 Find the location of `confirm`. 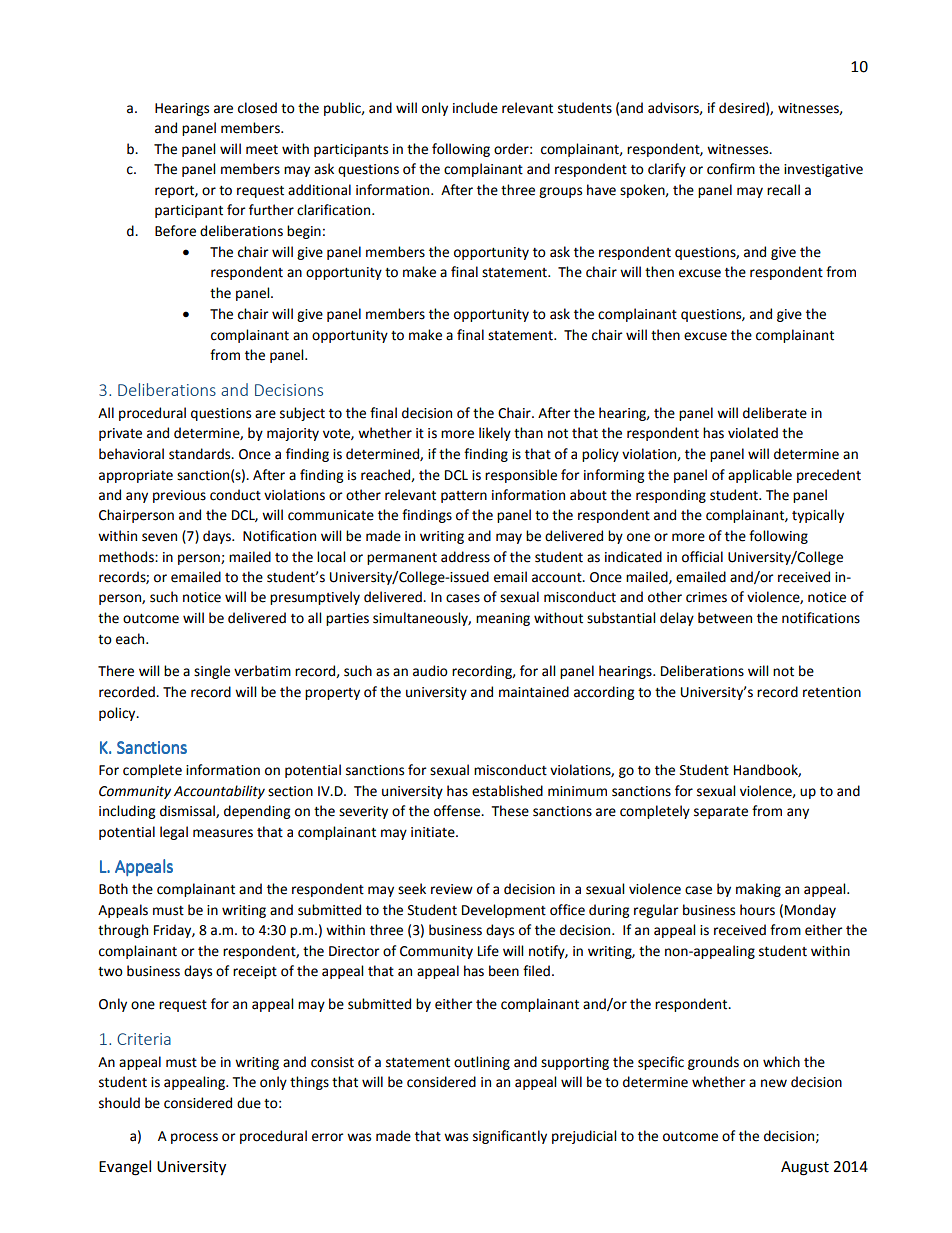

confirm is located at coordinates (731, 169).
